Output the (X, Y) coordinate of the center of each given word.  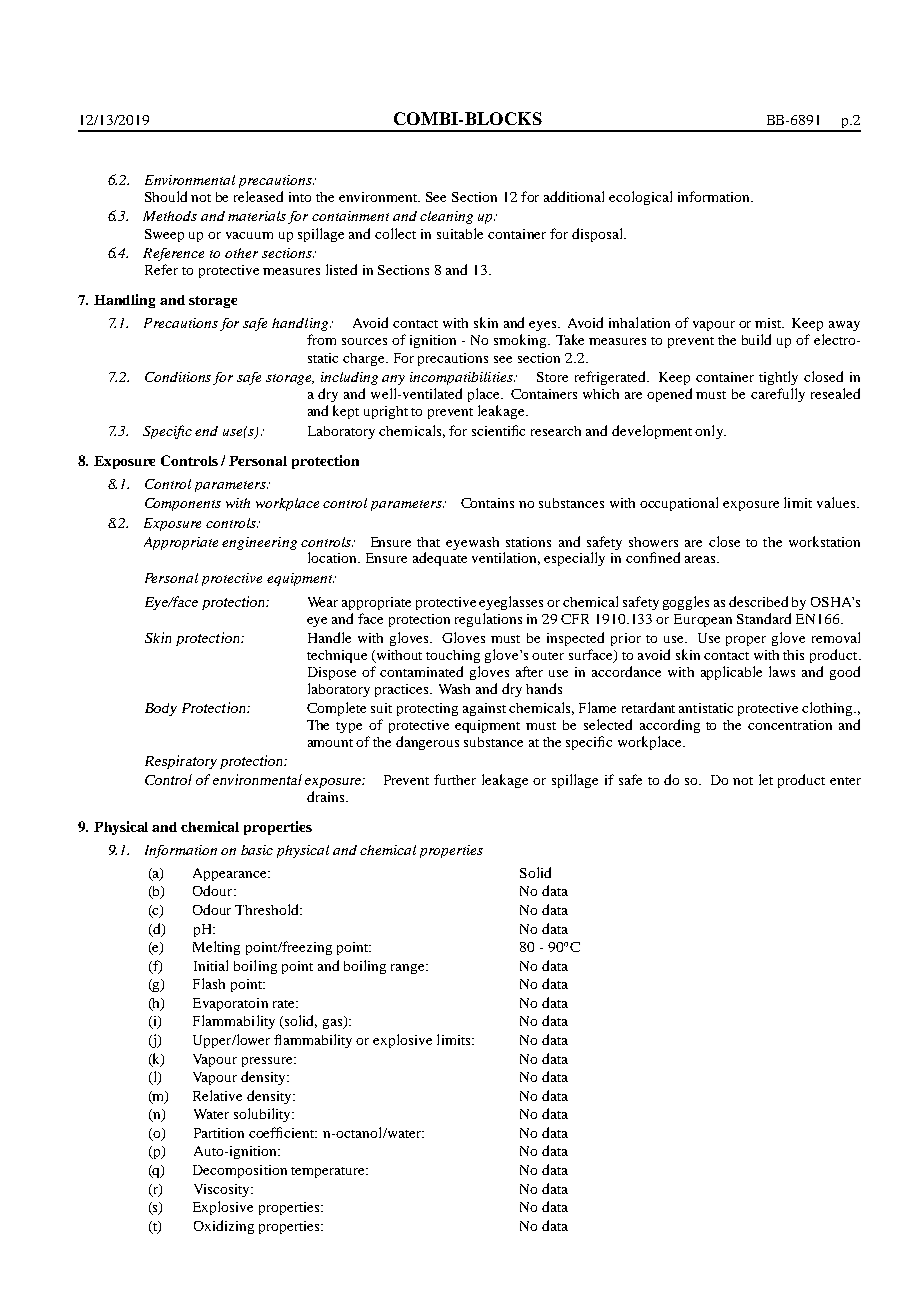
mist (769, 323)
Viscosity (223, 1190)
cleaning (446, 217)
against (484, 709)
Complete (336, 709)
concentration (790, 725)
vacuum (249, 235)
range (409, 969)
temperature (329, 1172)
